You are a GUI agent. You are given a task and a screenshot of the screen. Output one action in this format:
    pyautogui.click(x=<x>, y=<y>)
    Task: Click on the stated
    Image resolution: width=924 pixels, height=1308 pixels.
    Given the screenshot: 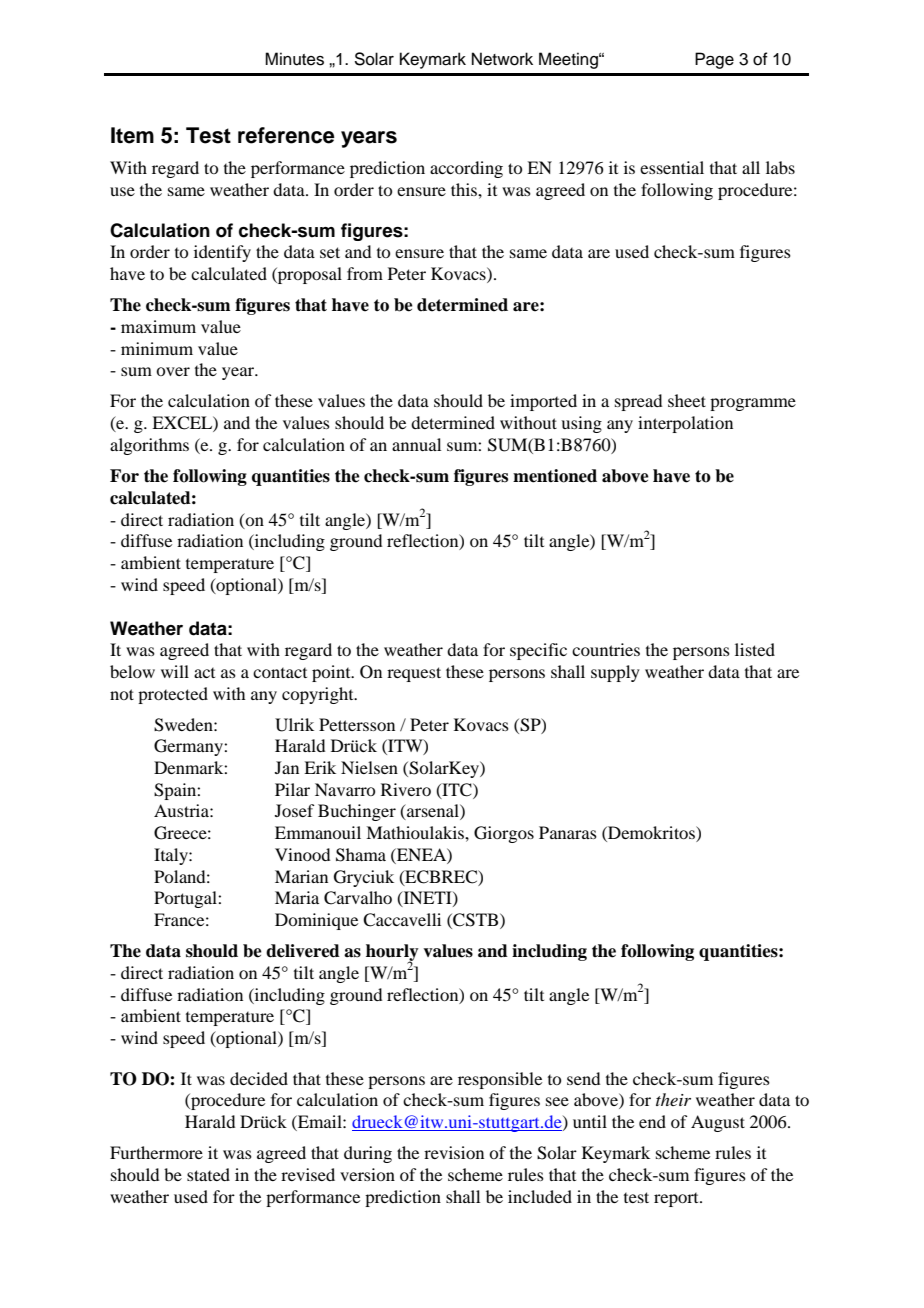 What is the action you would take?
    pyautogui.click(x=208, y=1174)
